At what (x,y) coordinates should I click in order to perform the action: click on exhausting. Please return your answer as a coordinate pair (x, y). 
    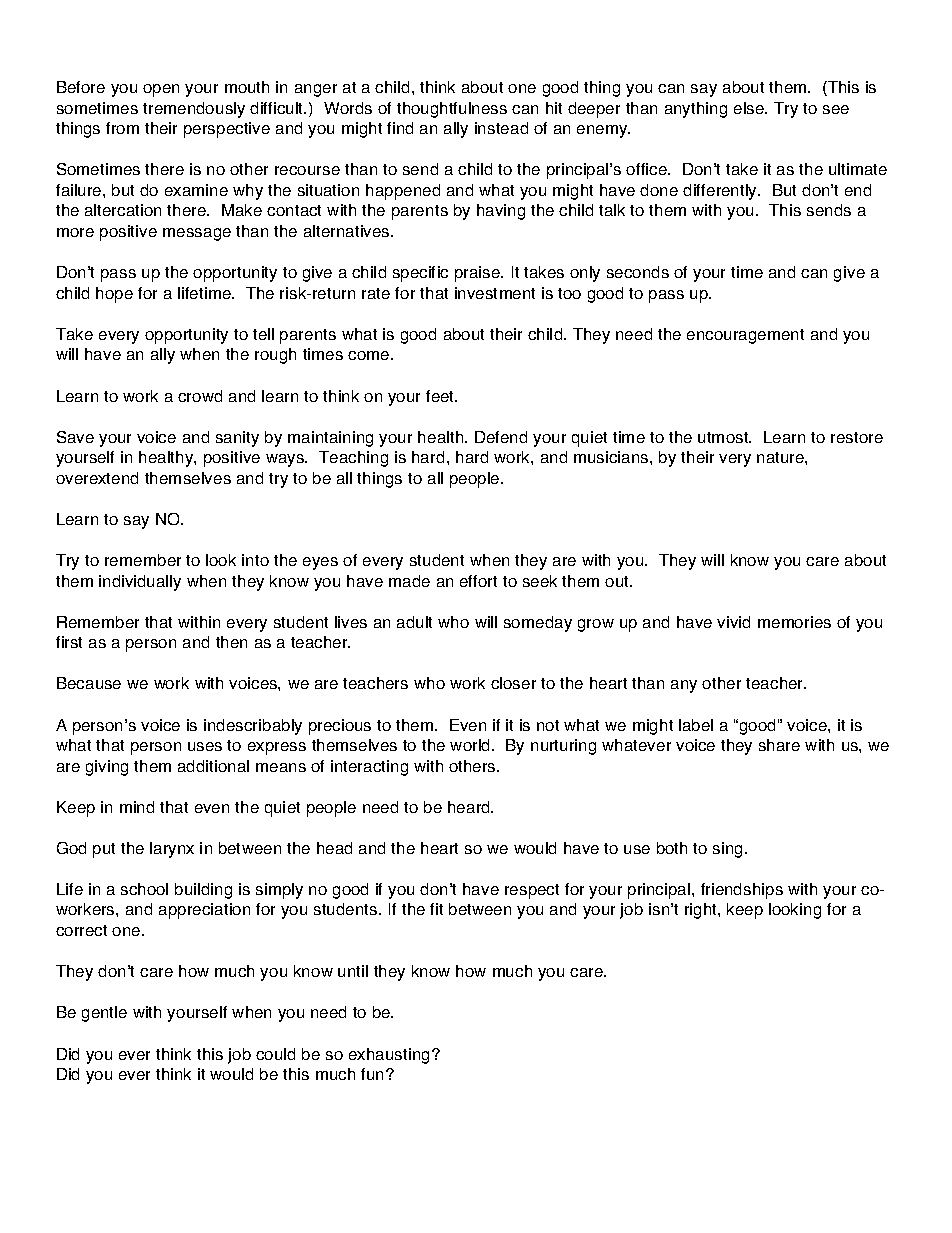
    Looking at the image, I should click on (389, 1056).
